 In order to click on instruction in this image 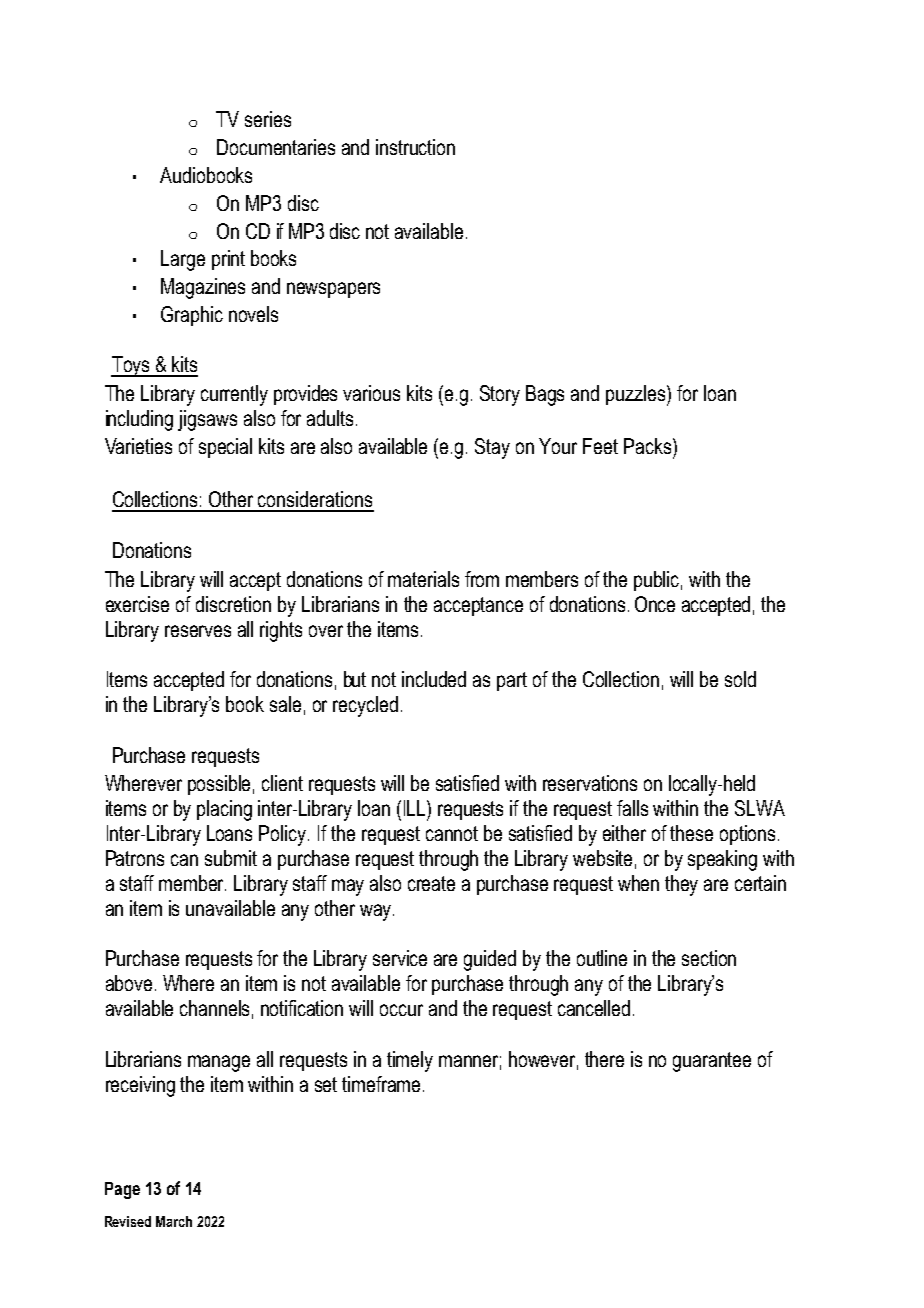, I will do `click(415, 147)`.
